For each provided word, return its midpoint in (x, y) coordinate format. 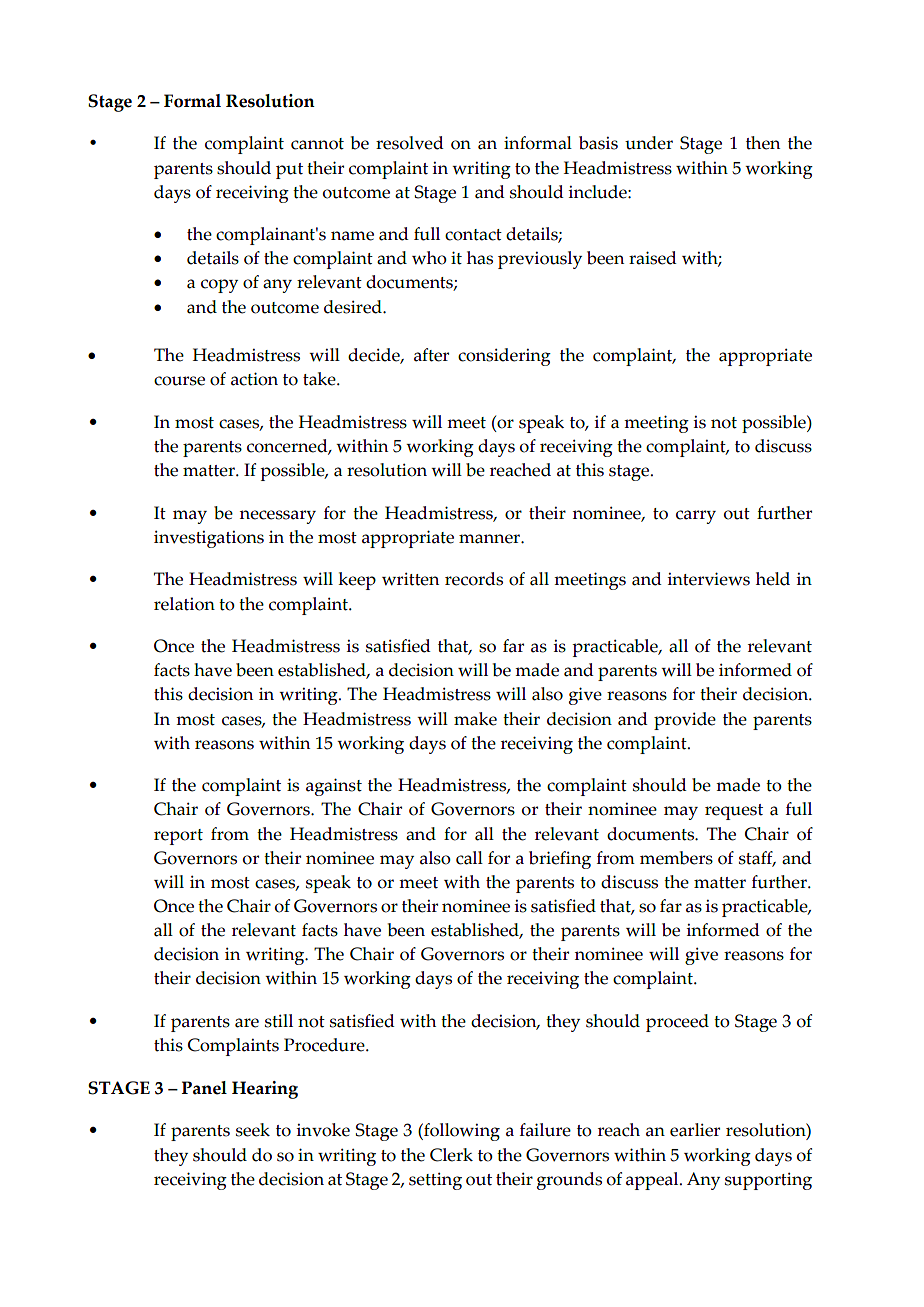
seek (253, 1130)
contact (473, 235)
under (649, 143)
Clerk (451, 1155)
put (289, 171)
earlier (695, 1130)
